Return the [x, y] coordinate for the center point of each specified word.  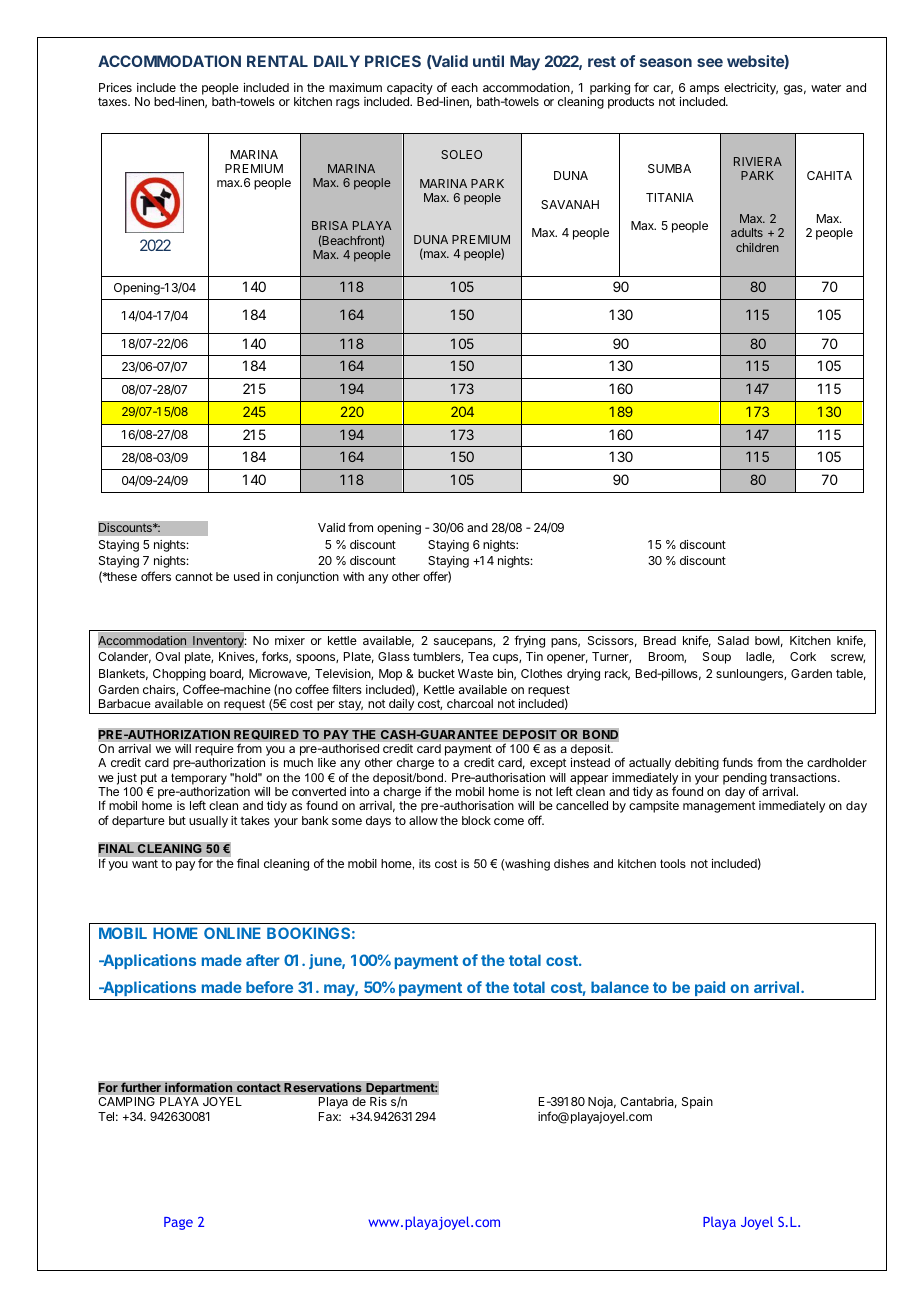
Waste [475, 673]
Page [178, 1223]
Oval [167, 656]
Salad [733, 640]
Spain [697, 1103]
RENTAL [277, 61]
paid [710, 990]
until [488, 61]
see [710, 62]
